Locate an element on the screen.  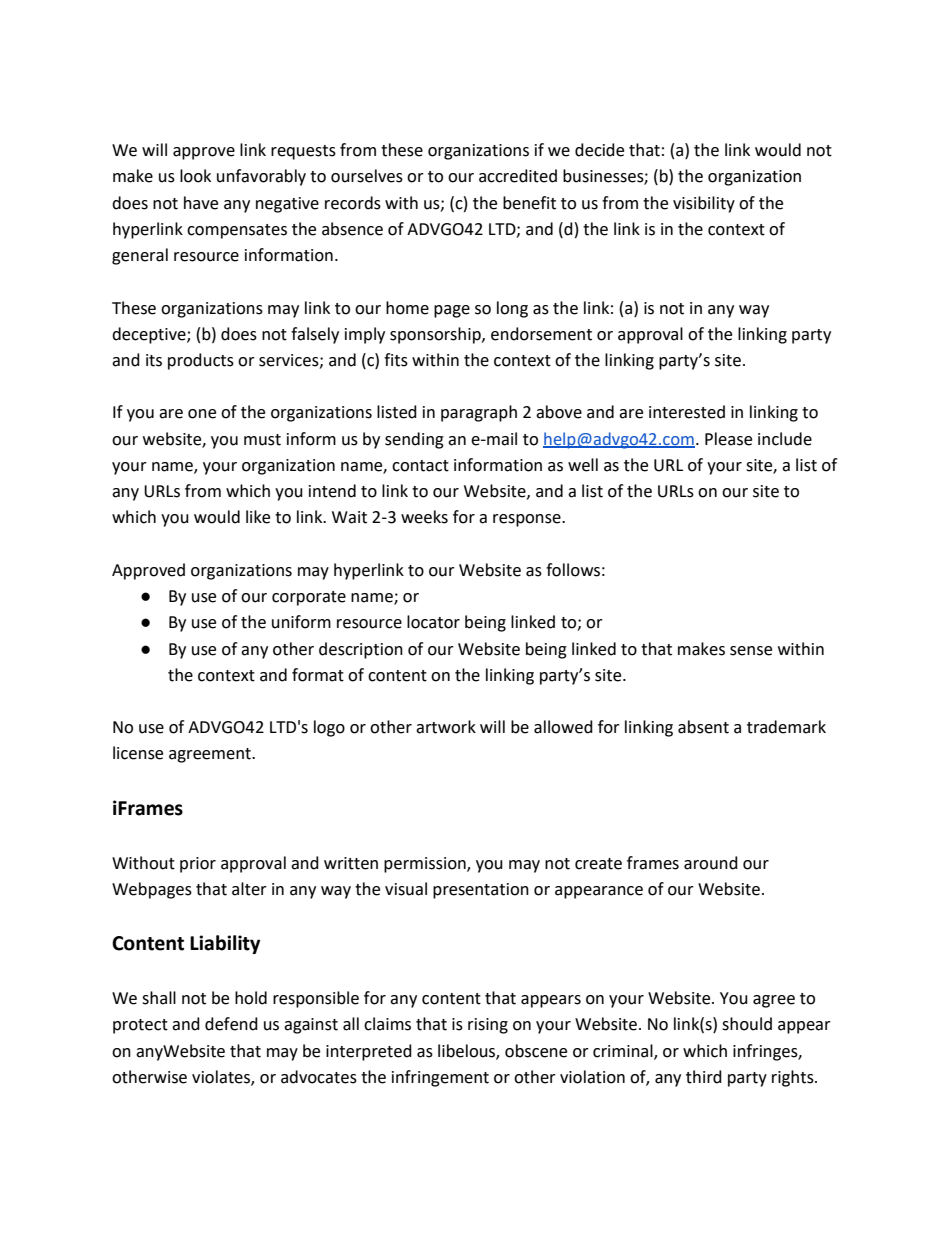
visibility is located at coordinates (704, 204).
